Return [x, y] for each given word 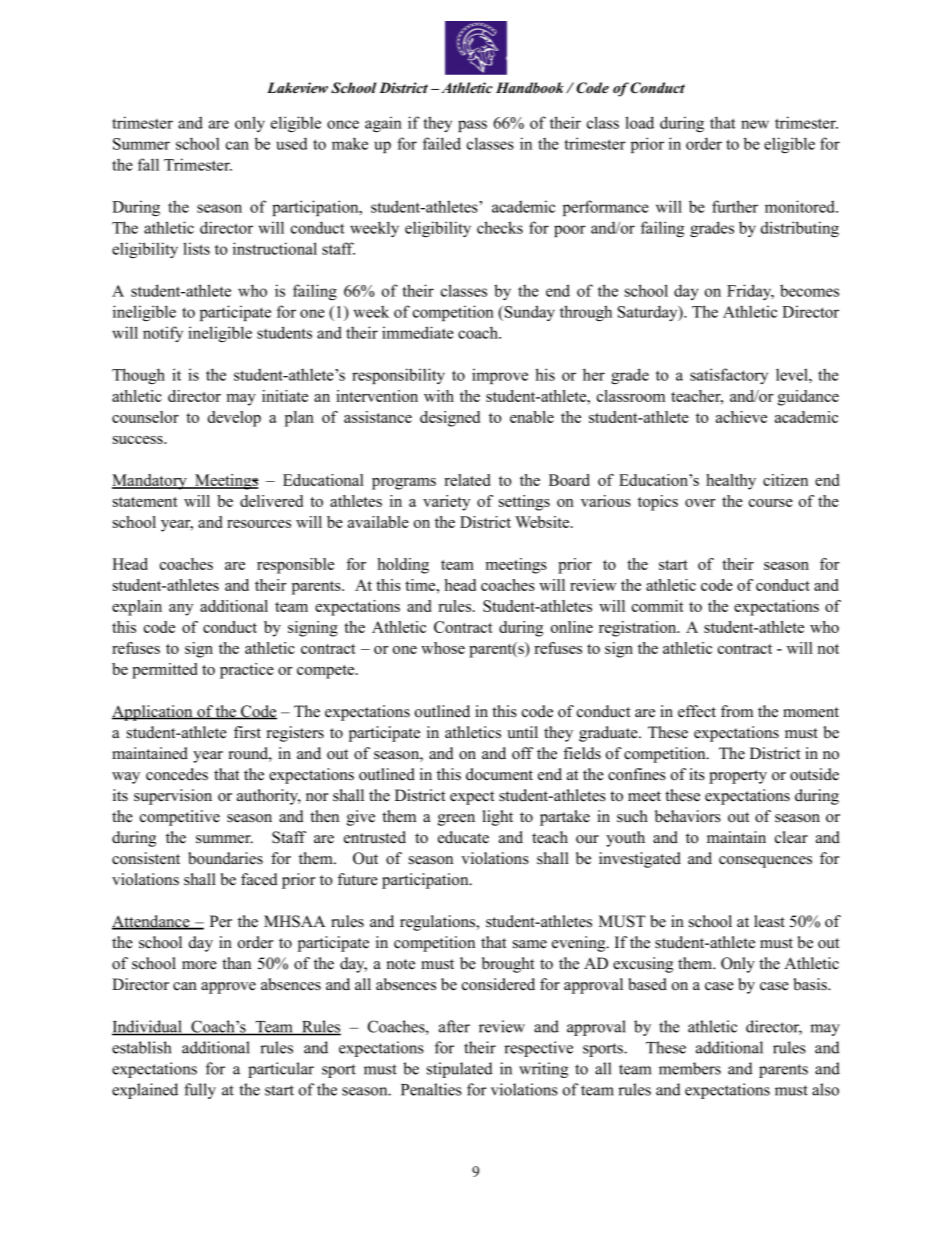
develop [234, 419]
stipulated [460, 1070]
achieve [741, 417]
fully [200, 1091]
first [247, 732]
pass [472, 126]
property [738, 777]
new [755, 124]
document [499, 774]
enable [532, 417]
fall [148, 164]
